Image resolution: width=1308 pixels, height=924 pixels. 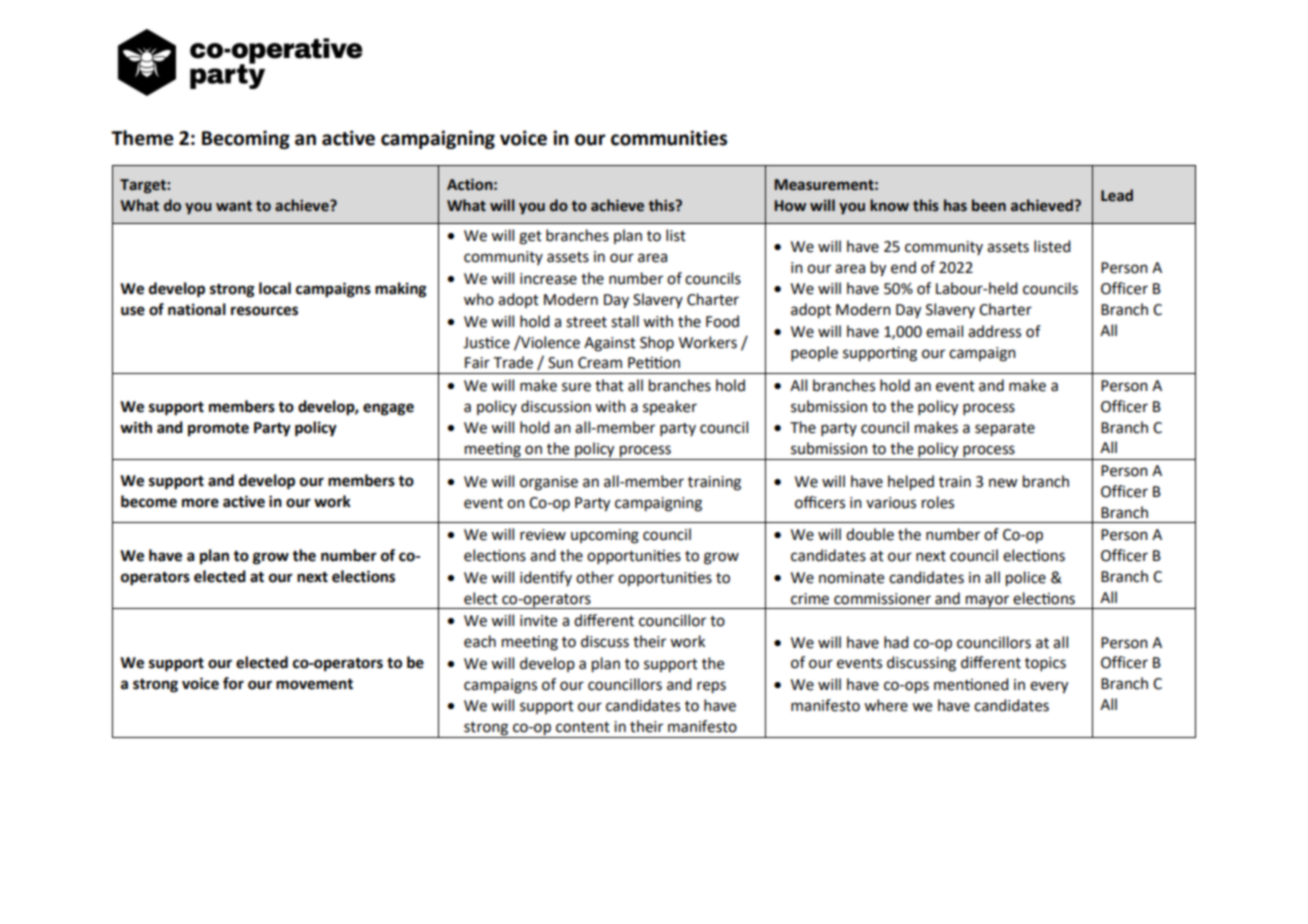 I want to click on upcoming, so click(x=605, y=536).
